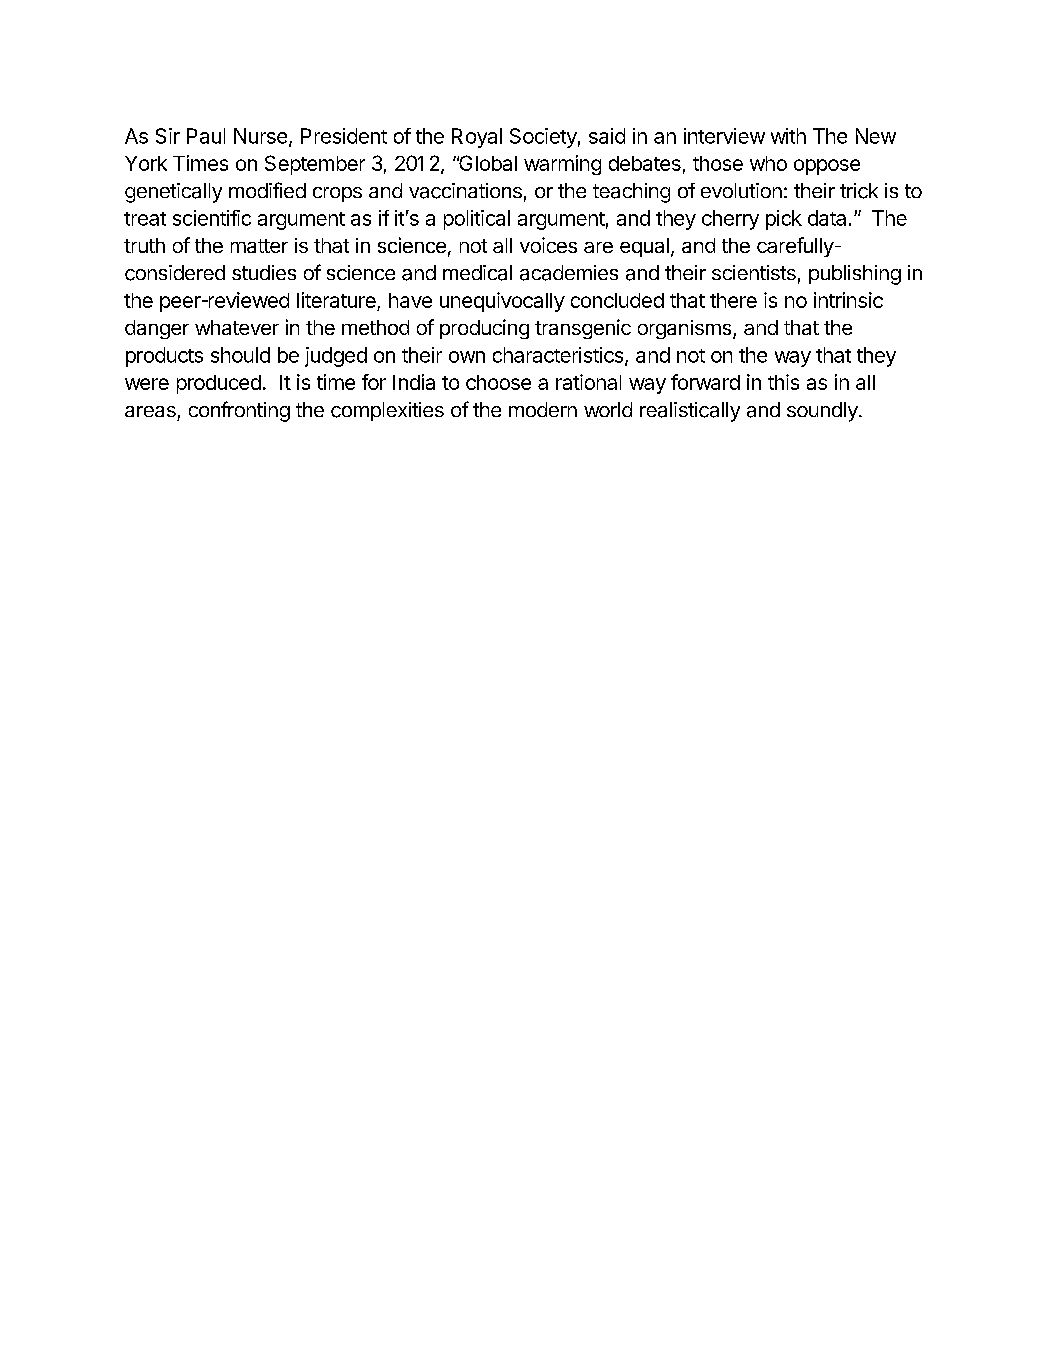  Describe the element at coordinates (788, 136) in the screenshot. I see `with` at that location.
